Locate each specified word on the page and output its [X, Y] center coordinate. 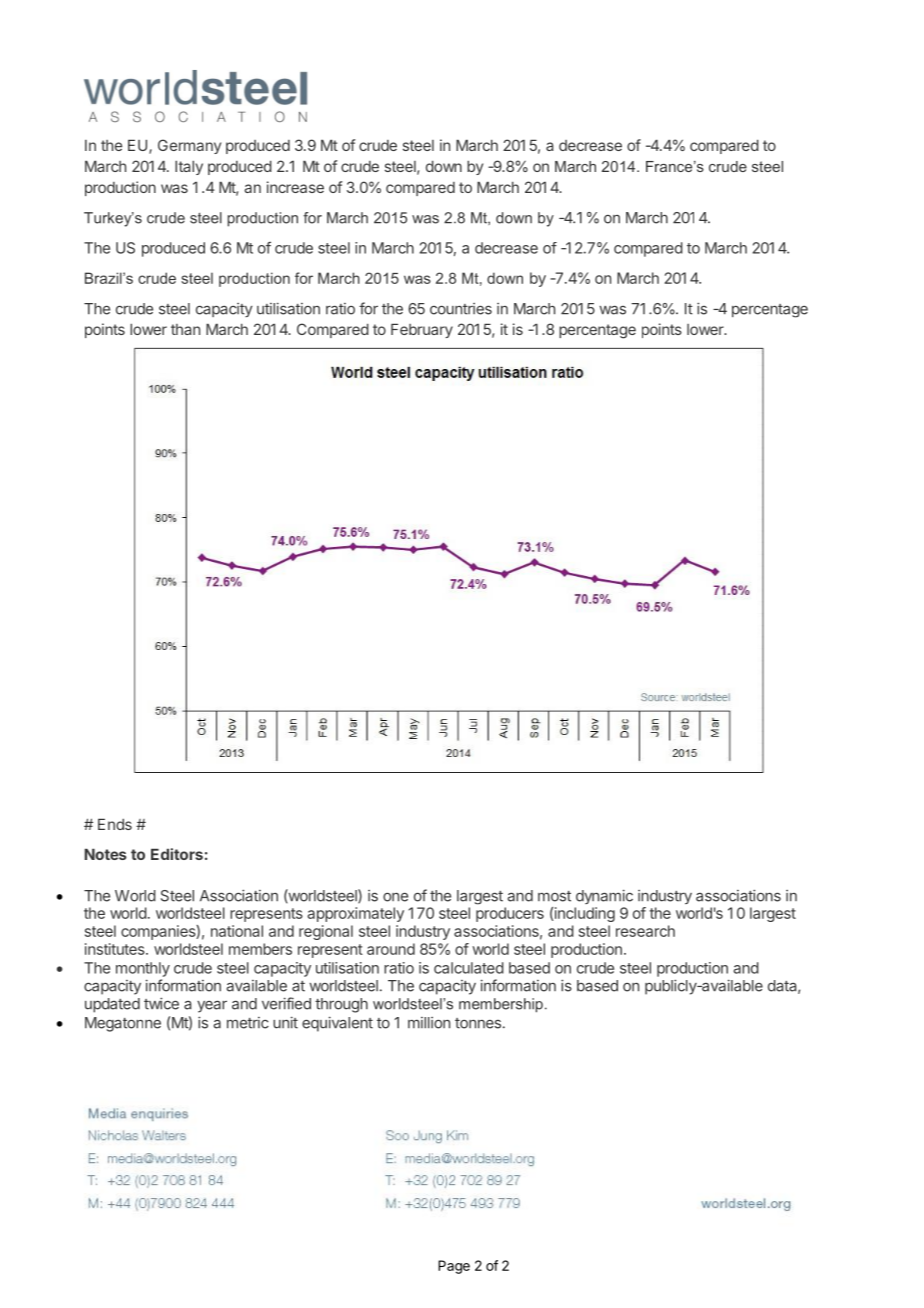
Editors [177, 854]
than [185, 329]
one [395, 897]
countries [461, 309]
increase [295, 187]
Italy [189, 167]
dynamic [604, 896]
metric [248, 1023]
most [554, 896]
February [422, 330]
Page [454, 1267]
